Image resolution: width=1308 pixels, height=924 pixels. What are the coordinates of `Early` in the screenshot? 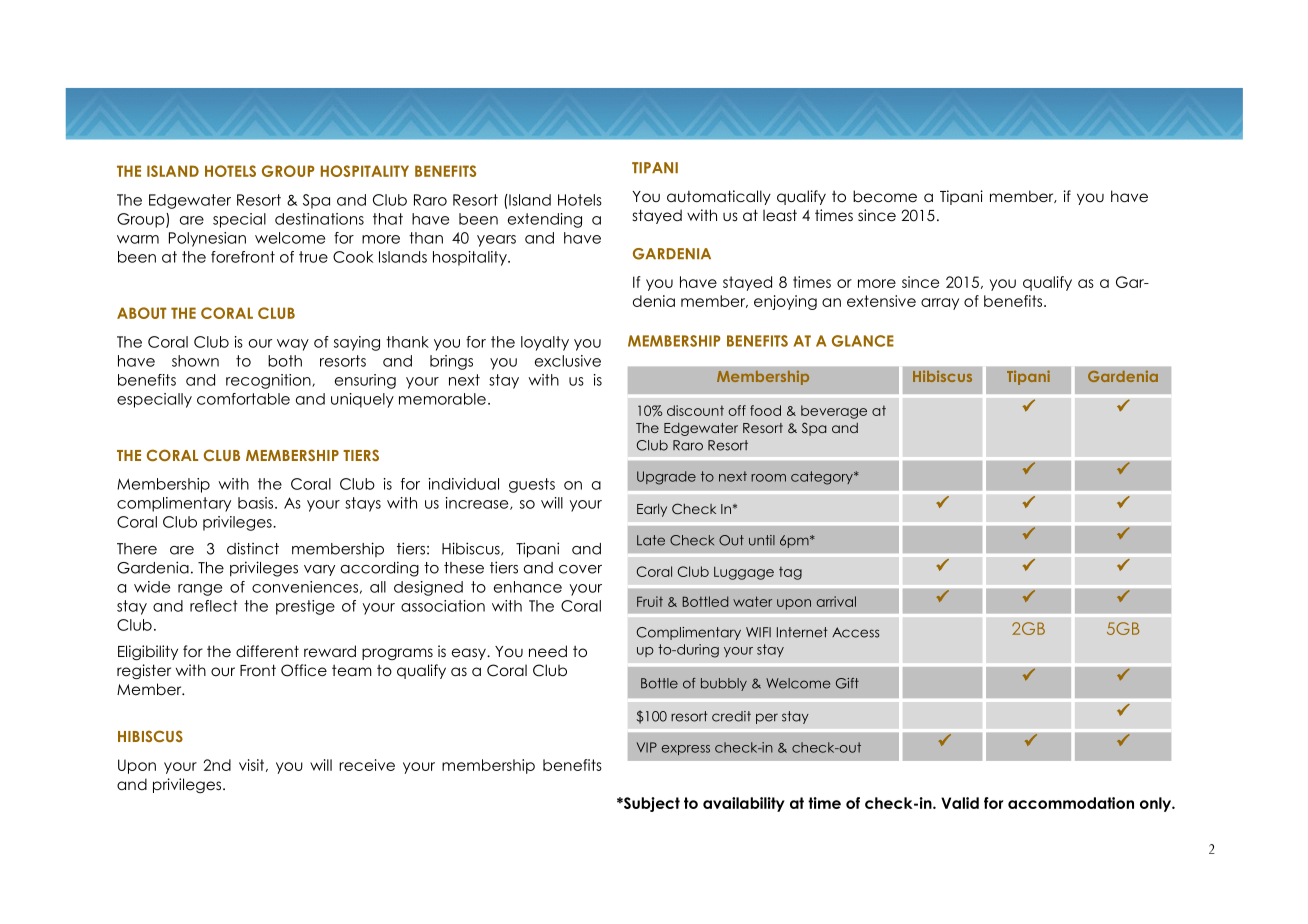 It's located at (652, 510).
